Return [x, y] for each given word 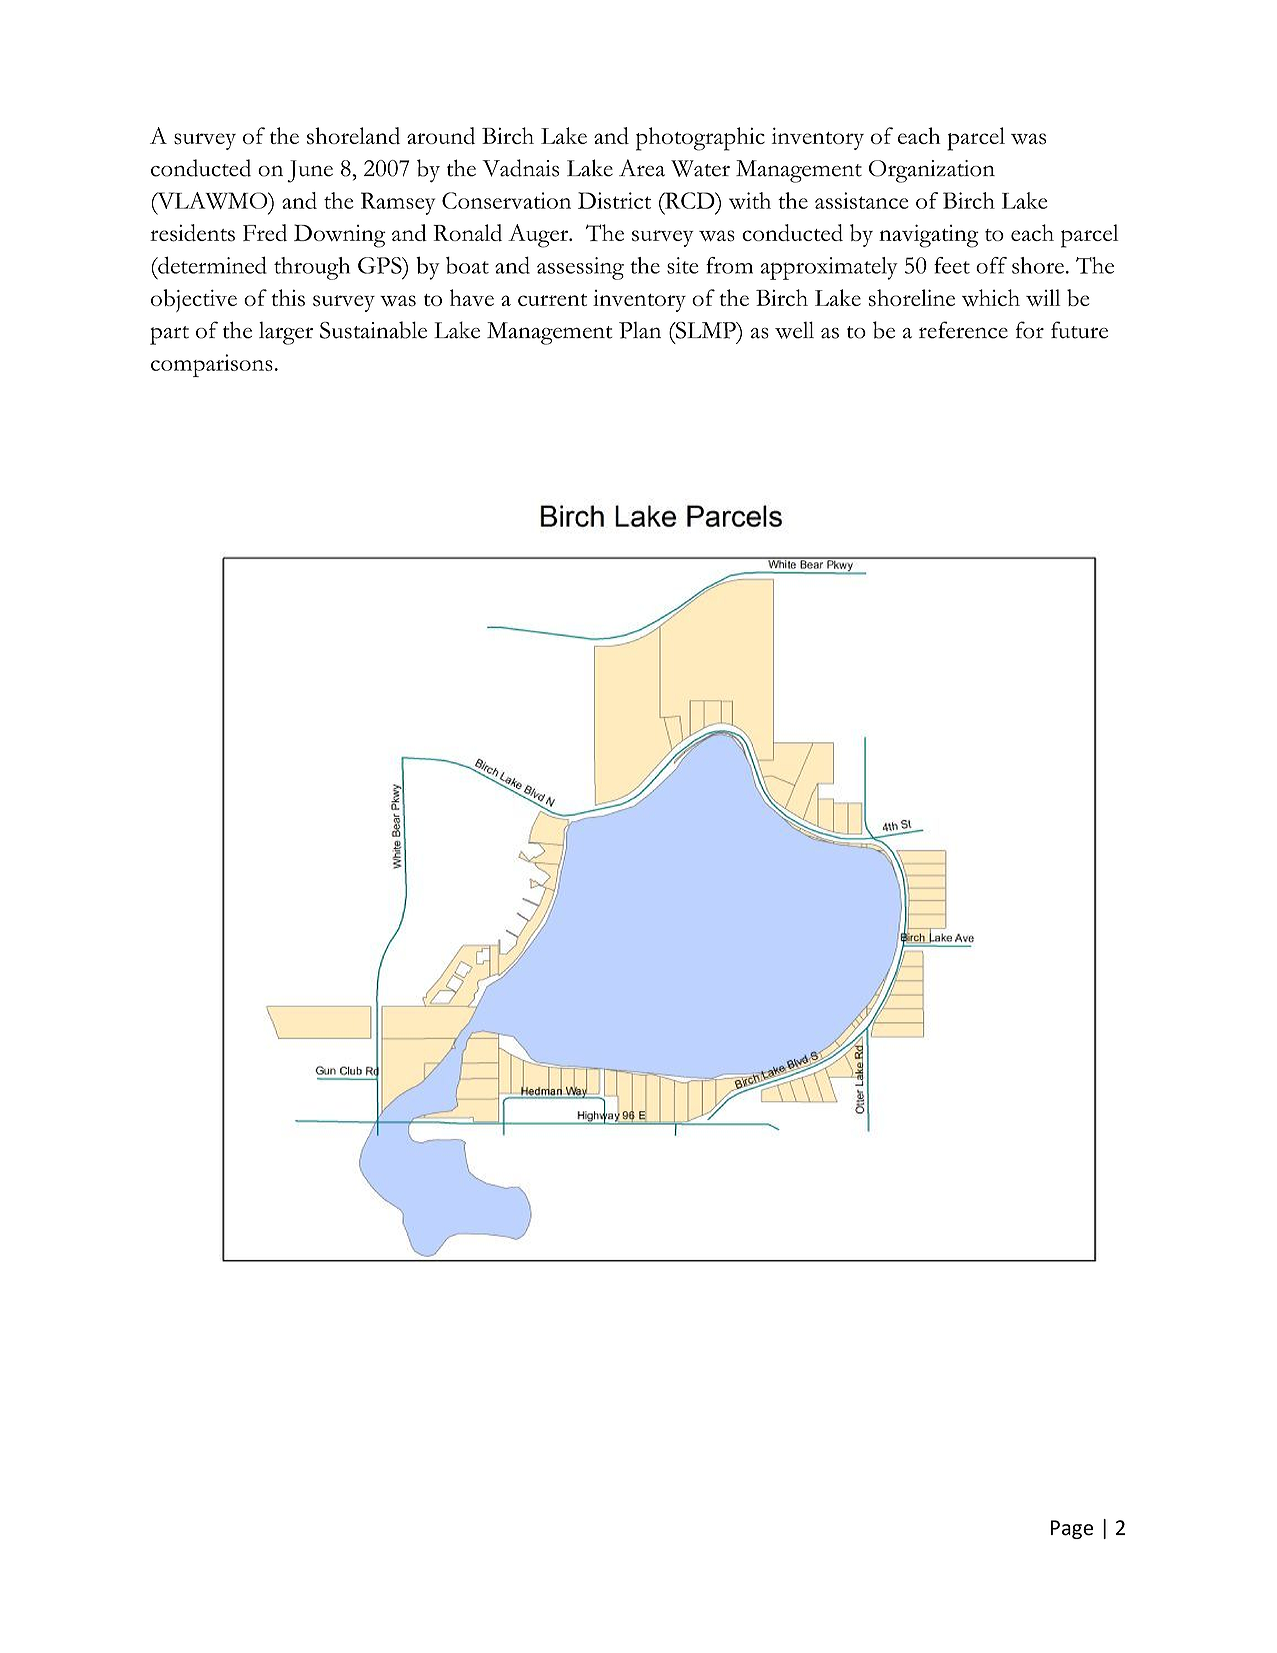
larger [286, 333]
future [1079, 330]
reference [963, 330]
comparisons [212, 365]
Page [1072, 1529]
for [1030, 330]
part [169, 335]
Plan [640, 330]
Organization [932, 171]
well [794, 330]
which [991, 297]
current [552, 300]
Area [642, 168]
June [310, 171]
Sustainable [373, 330]
